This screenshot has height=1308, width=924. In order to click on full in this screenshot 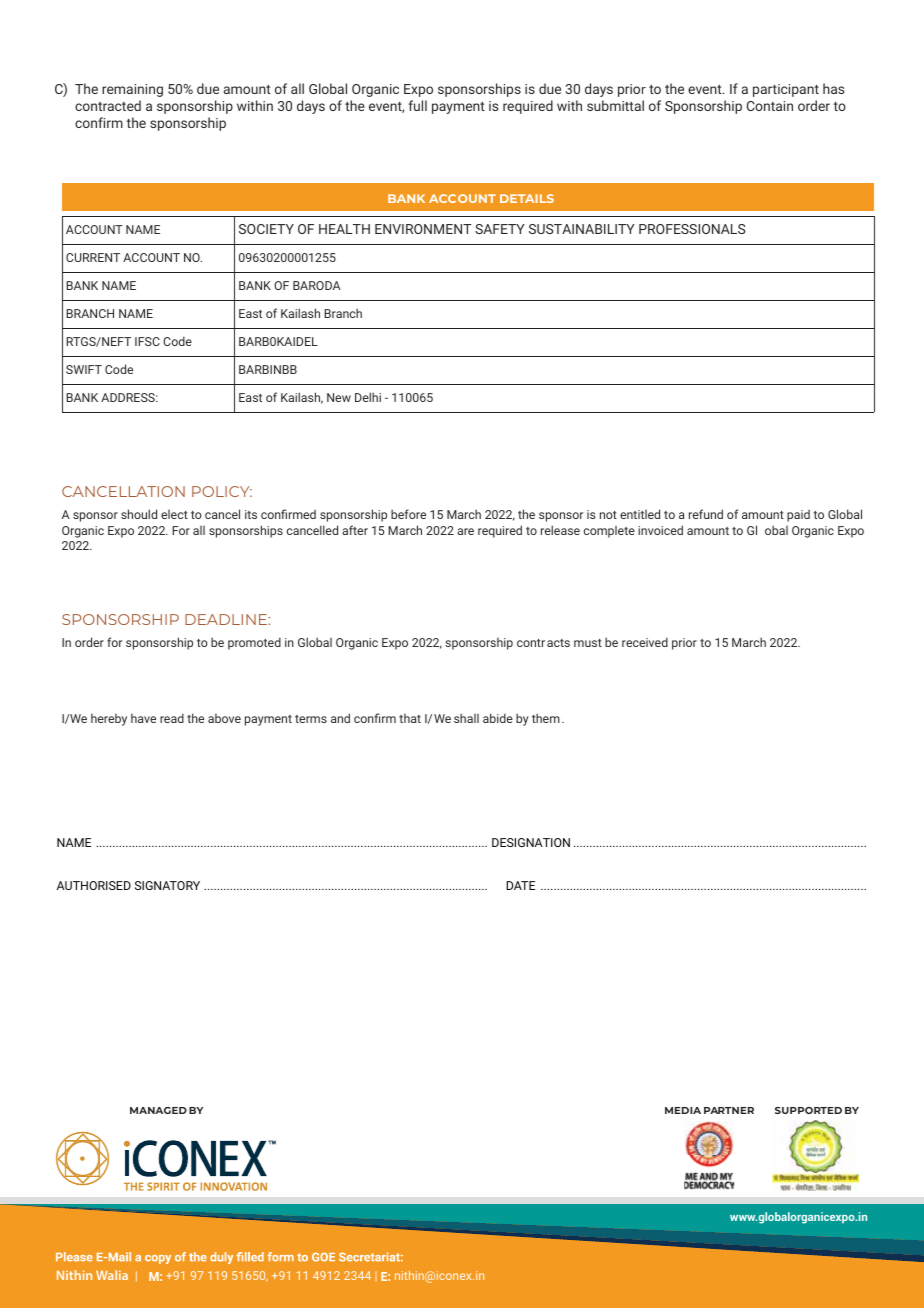, I will do `click(418, 105)`.
